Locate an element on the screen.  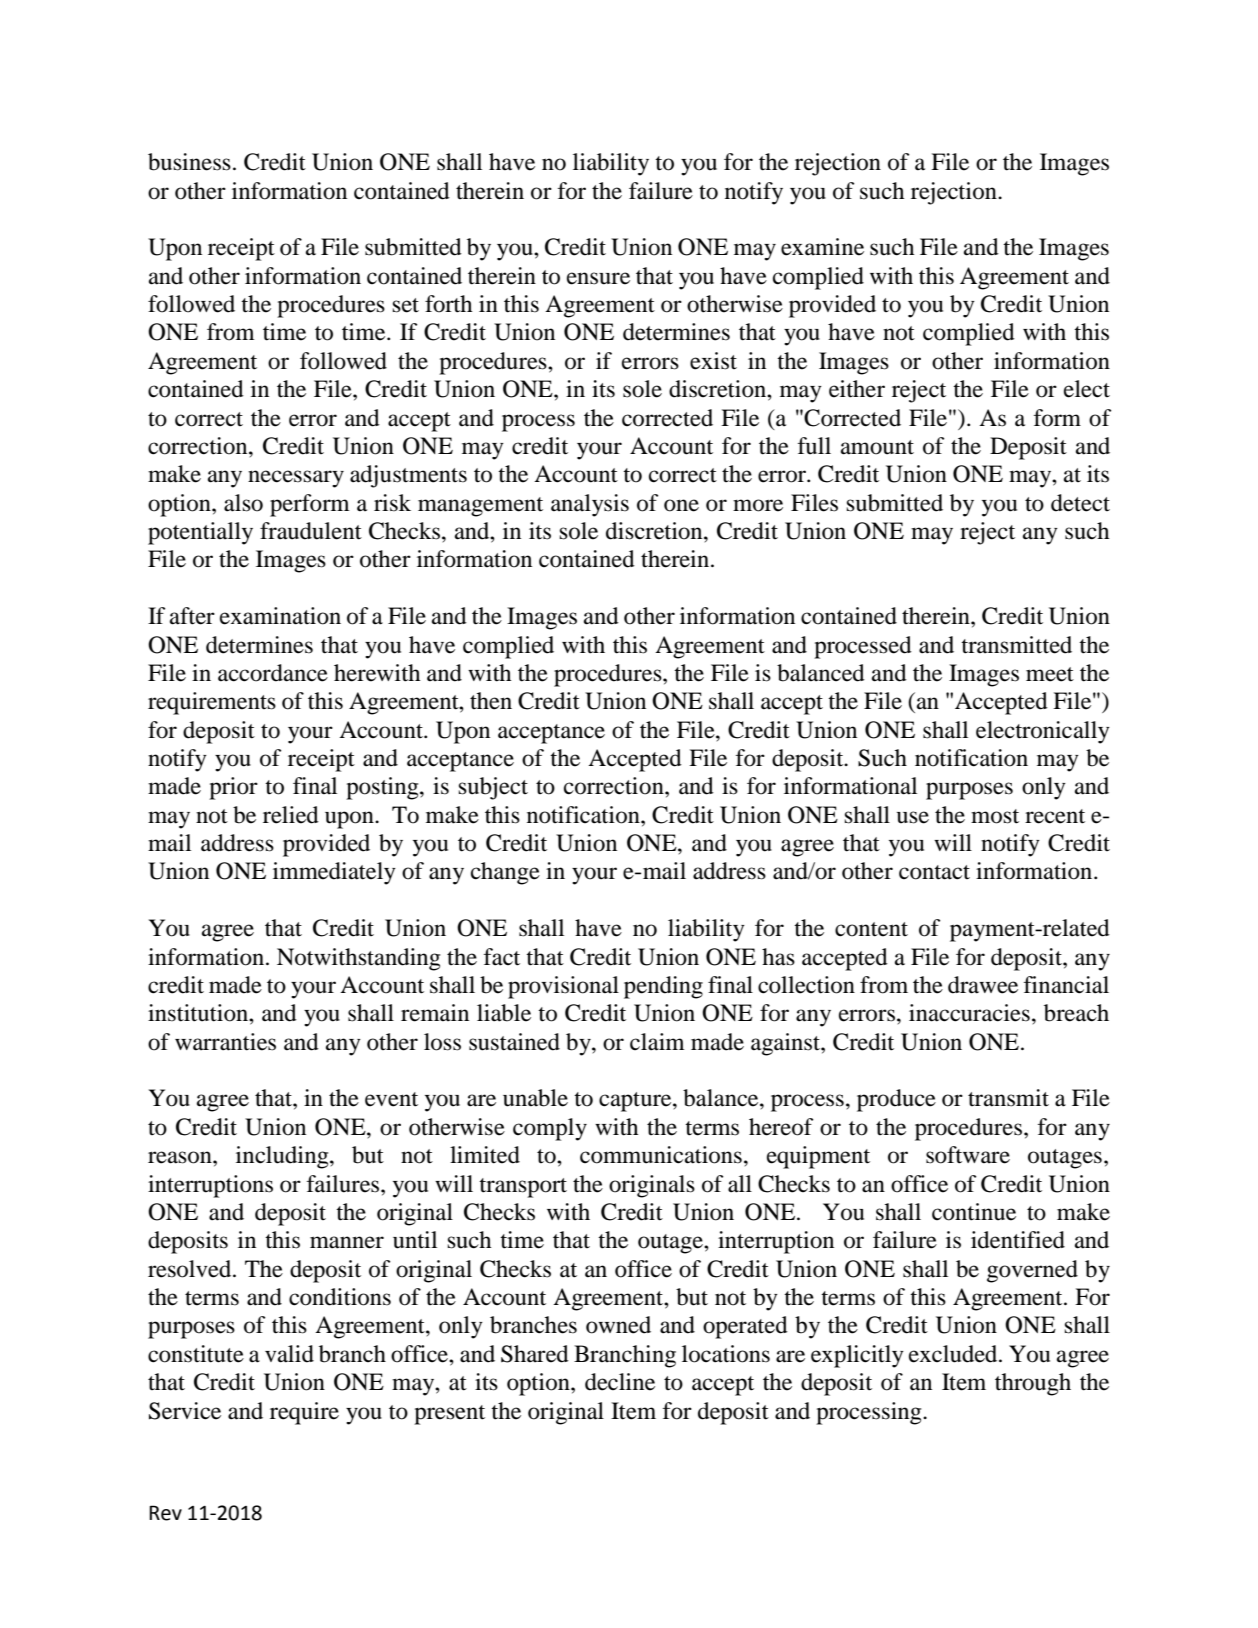
relied is located at coordinates (291, 815).
